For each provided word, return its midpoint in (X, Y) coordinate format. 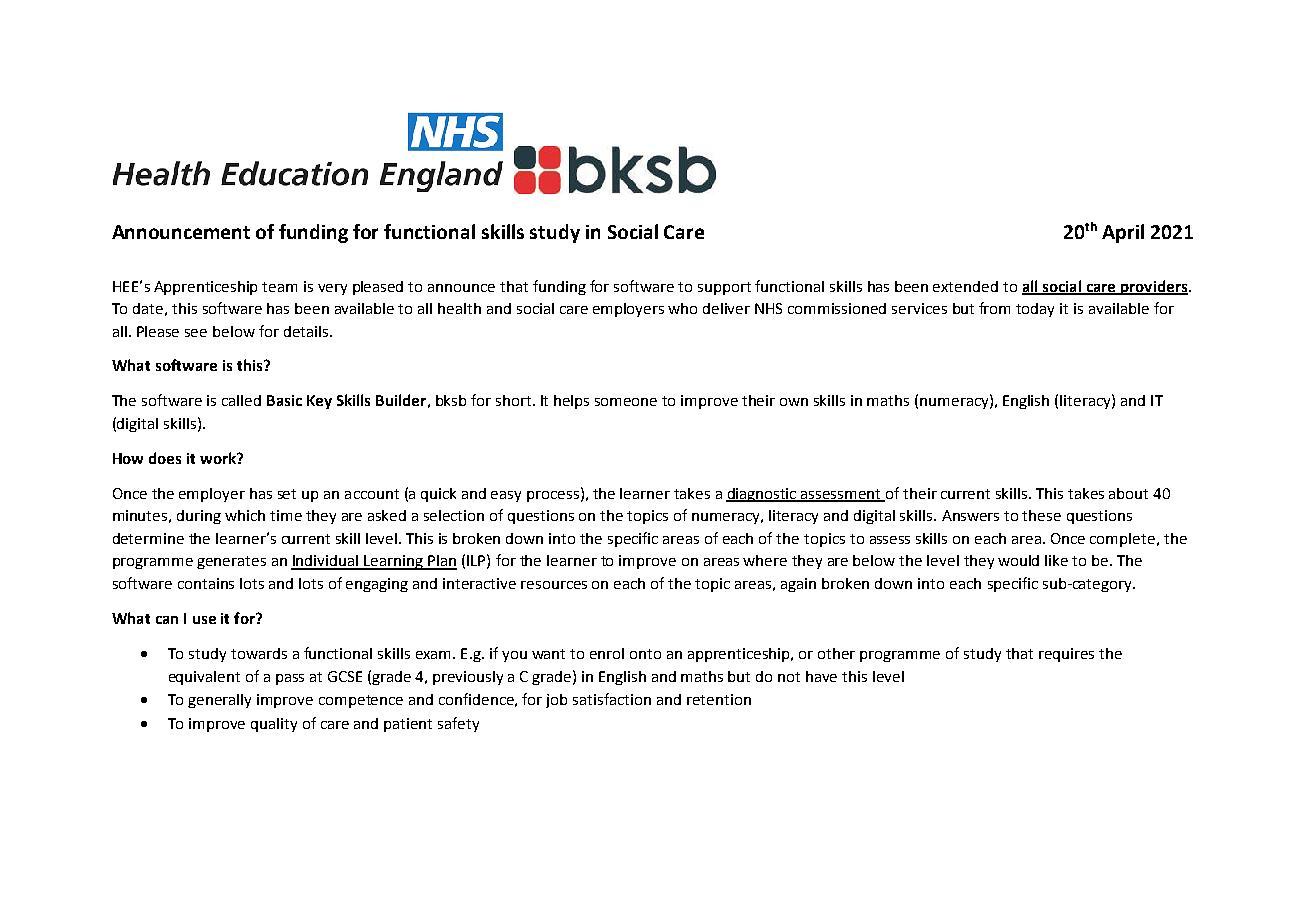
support (724, 288)
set (287, 494)
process (553, 496)
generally (219, 701)
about (1128, 493)
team (279, 287)
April (1123, 233)
